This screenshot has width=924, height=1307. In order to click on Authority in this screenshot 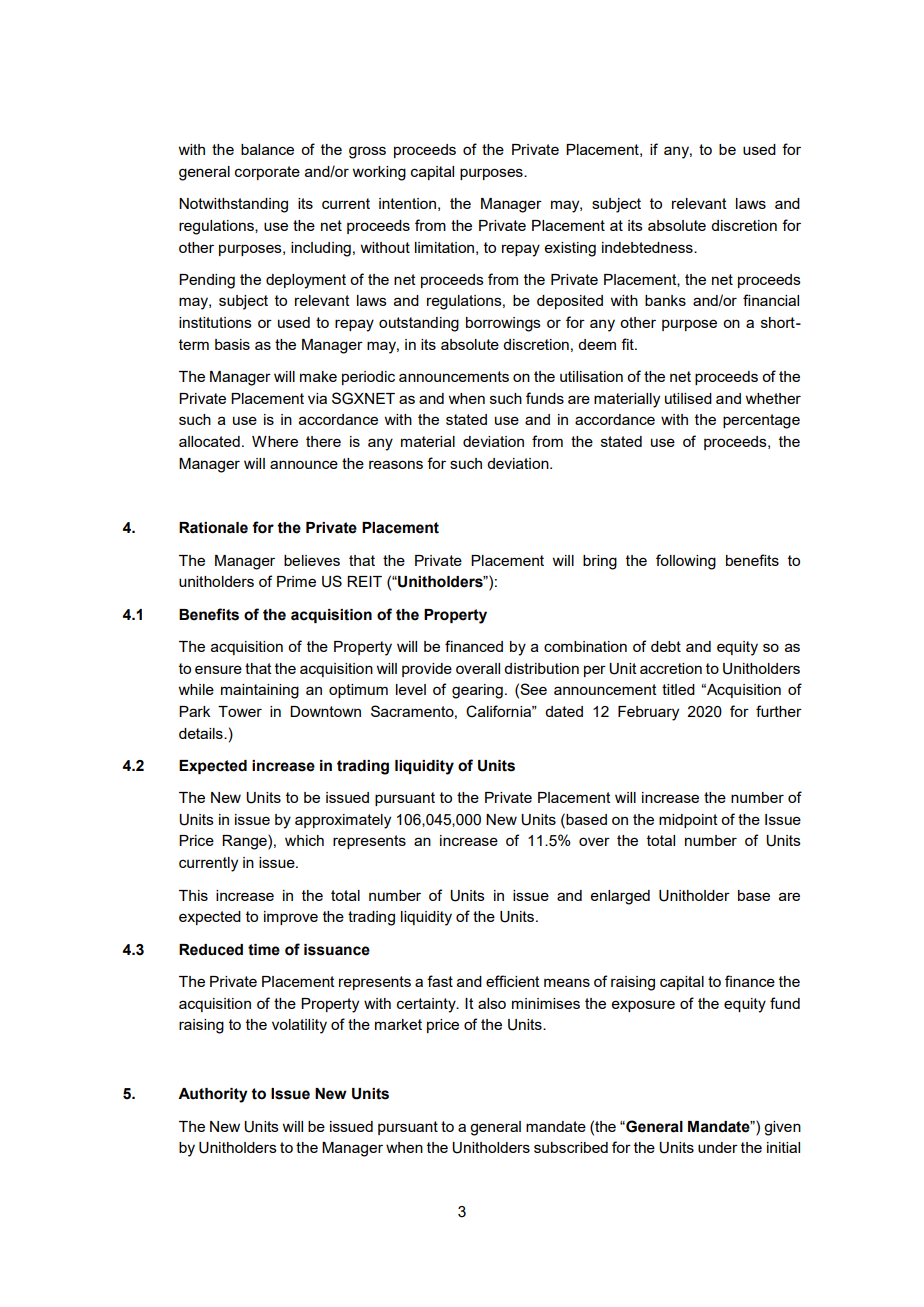, I will do `click(213, 1095)`.
